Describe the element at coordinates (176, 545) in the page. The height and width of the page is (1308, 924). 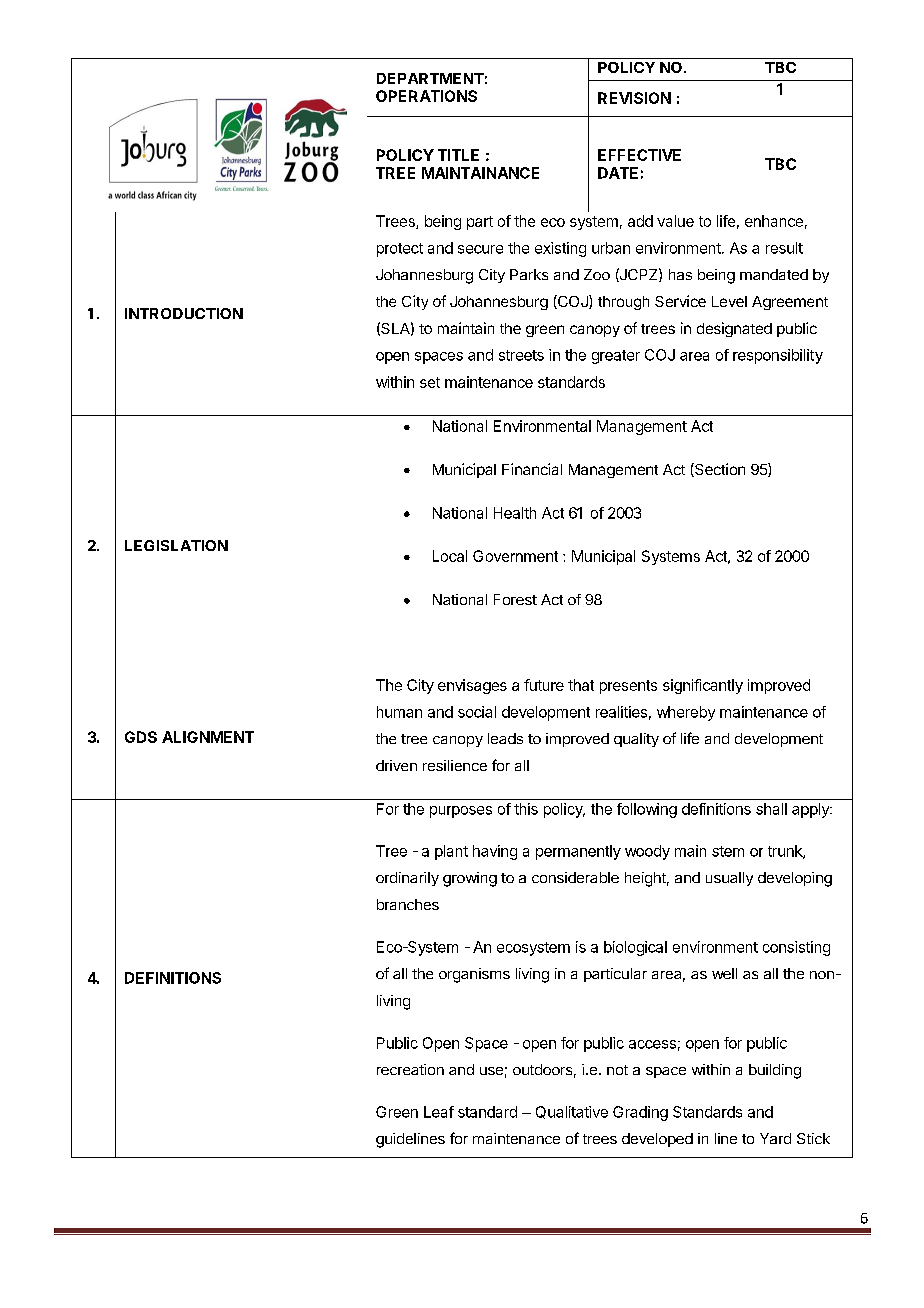
I see `LEGISLATION` at that location.
